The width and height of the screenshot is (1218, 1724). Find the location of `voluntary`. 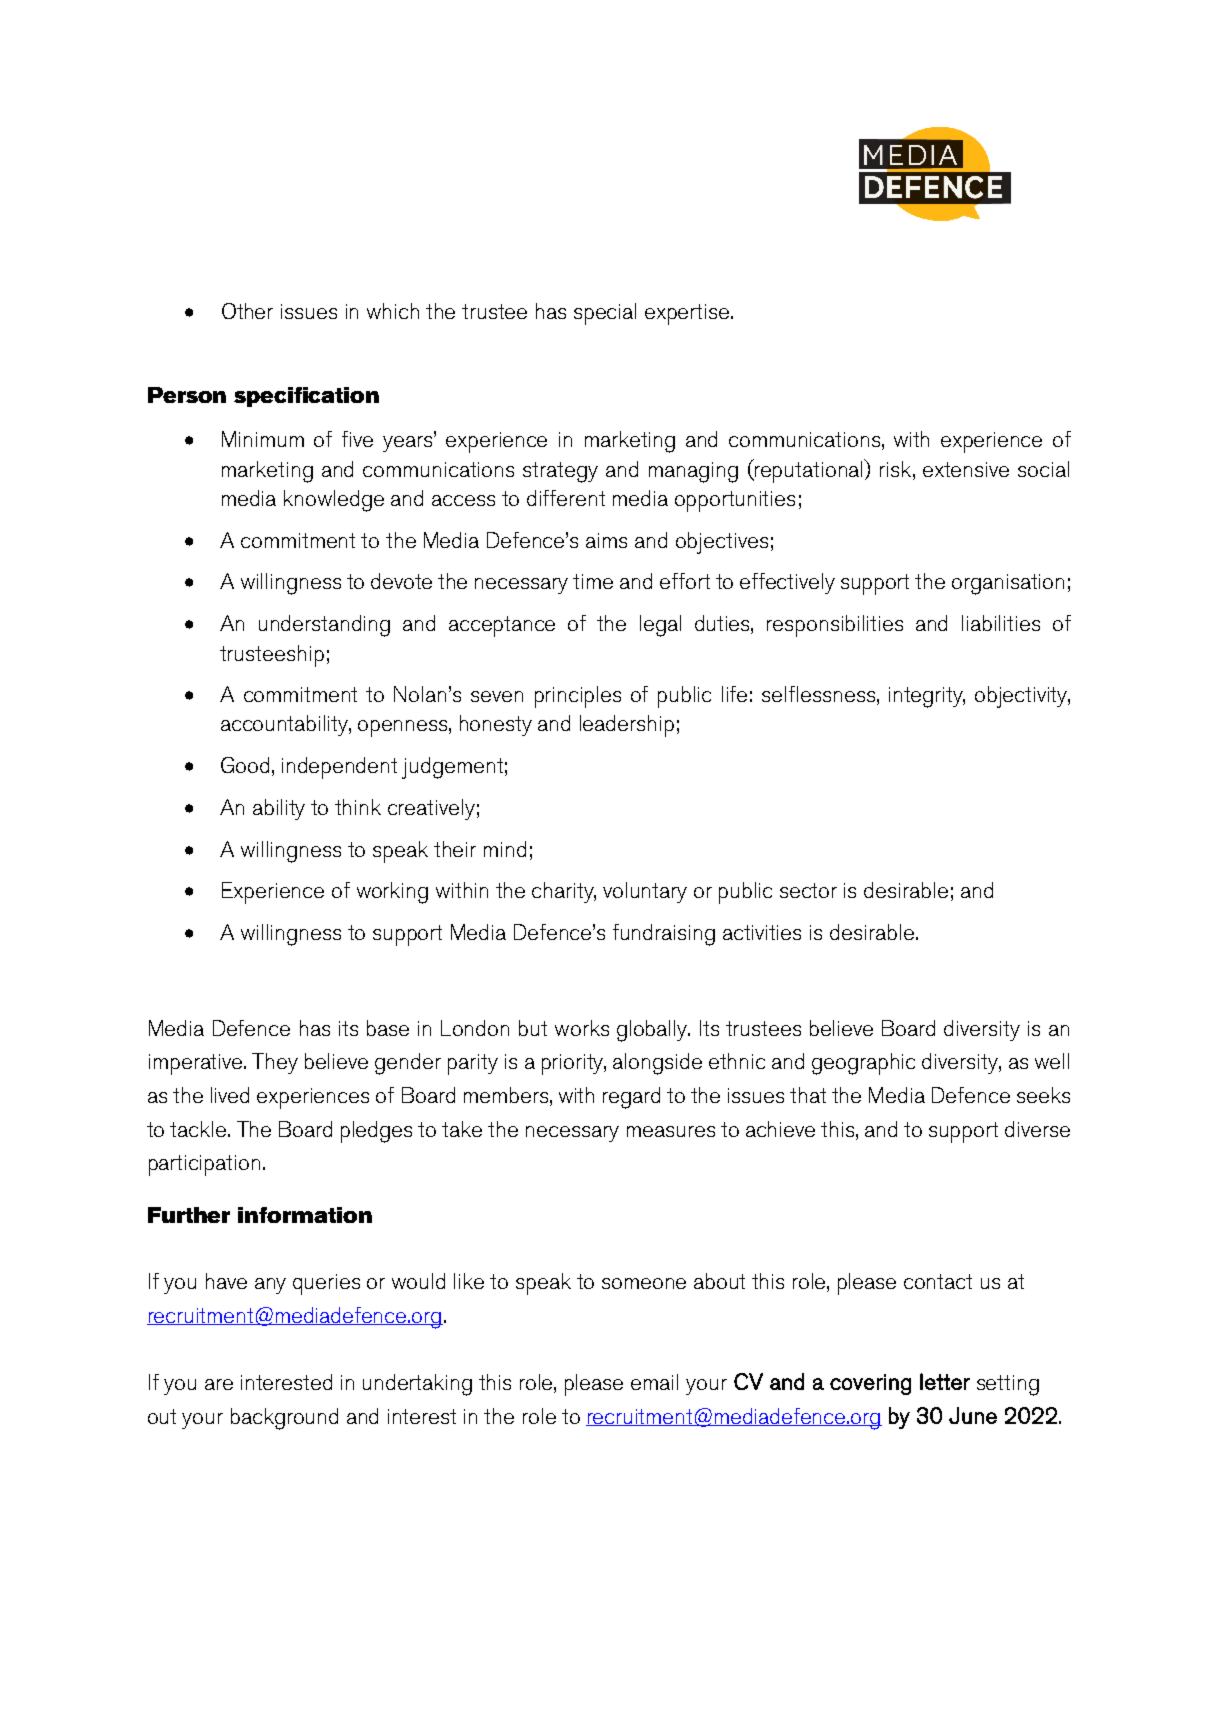

voluntary is located at coordinates (645, 892).
